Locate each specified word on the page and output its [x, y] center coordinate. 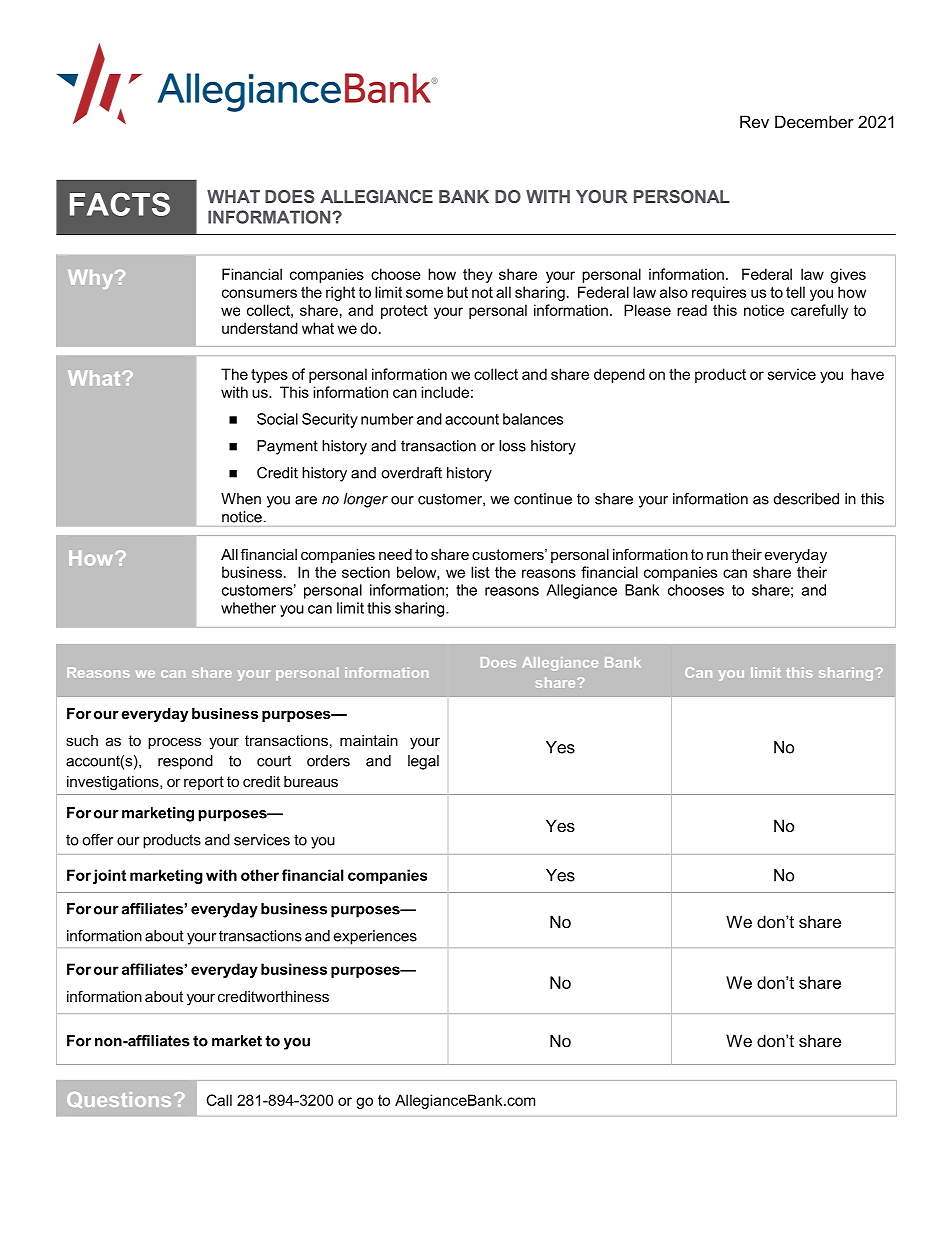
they [478, 275]
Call [219, 1100]
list [480, 572]
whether [248, 608]
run [717, 556]
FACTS [120, 204]
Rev [754, 121]
